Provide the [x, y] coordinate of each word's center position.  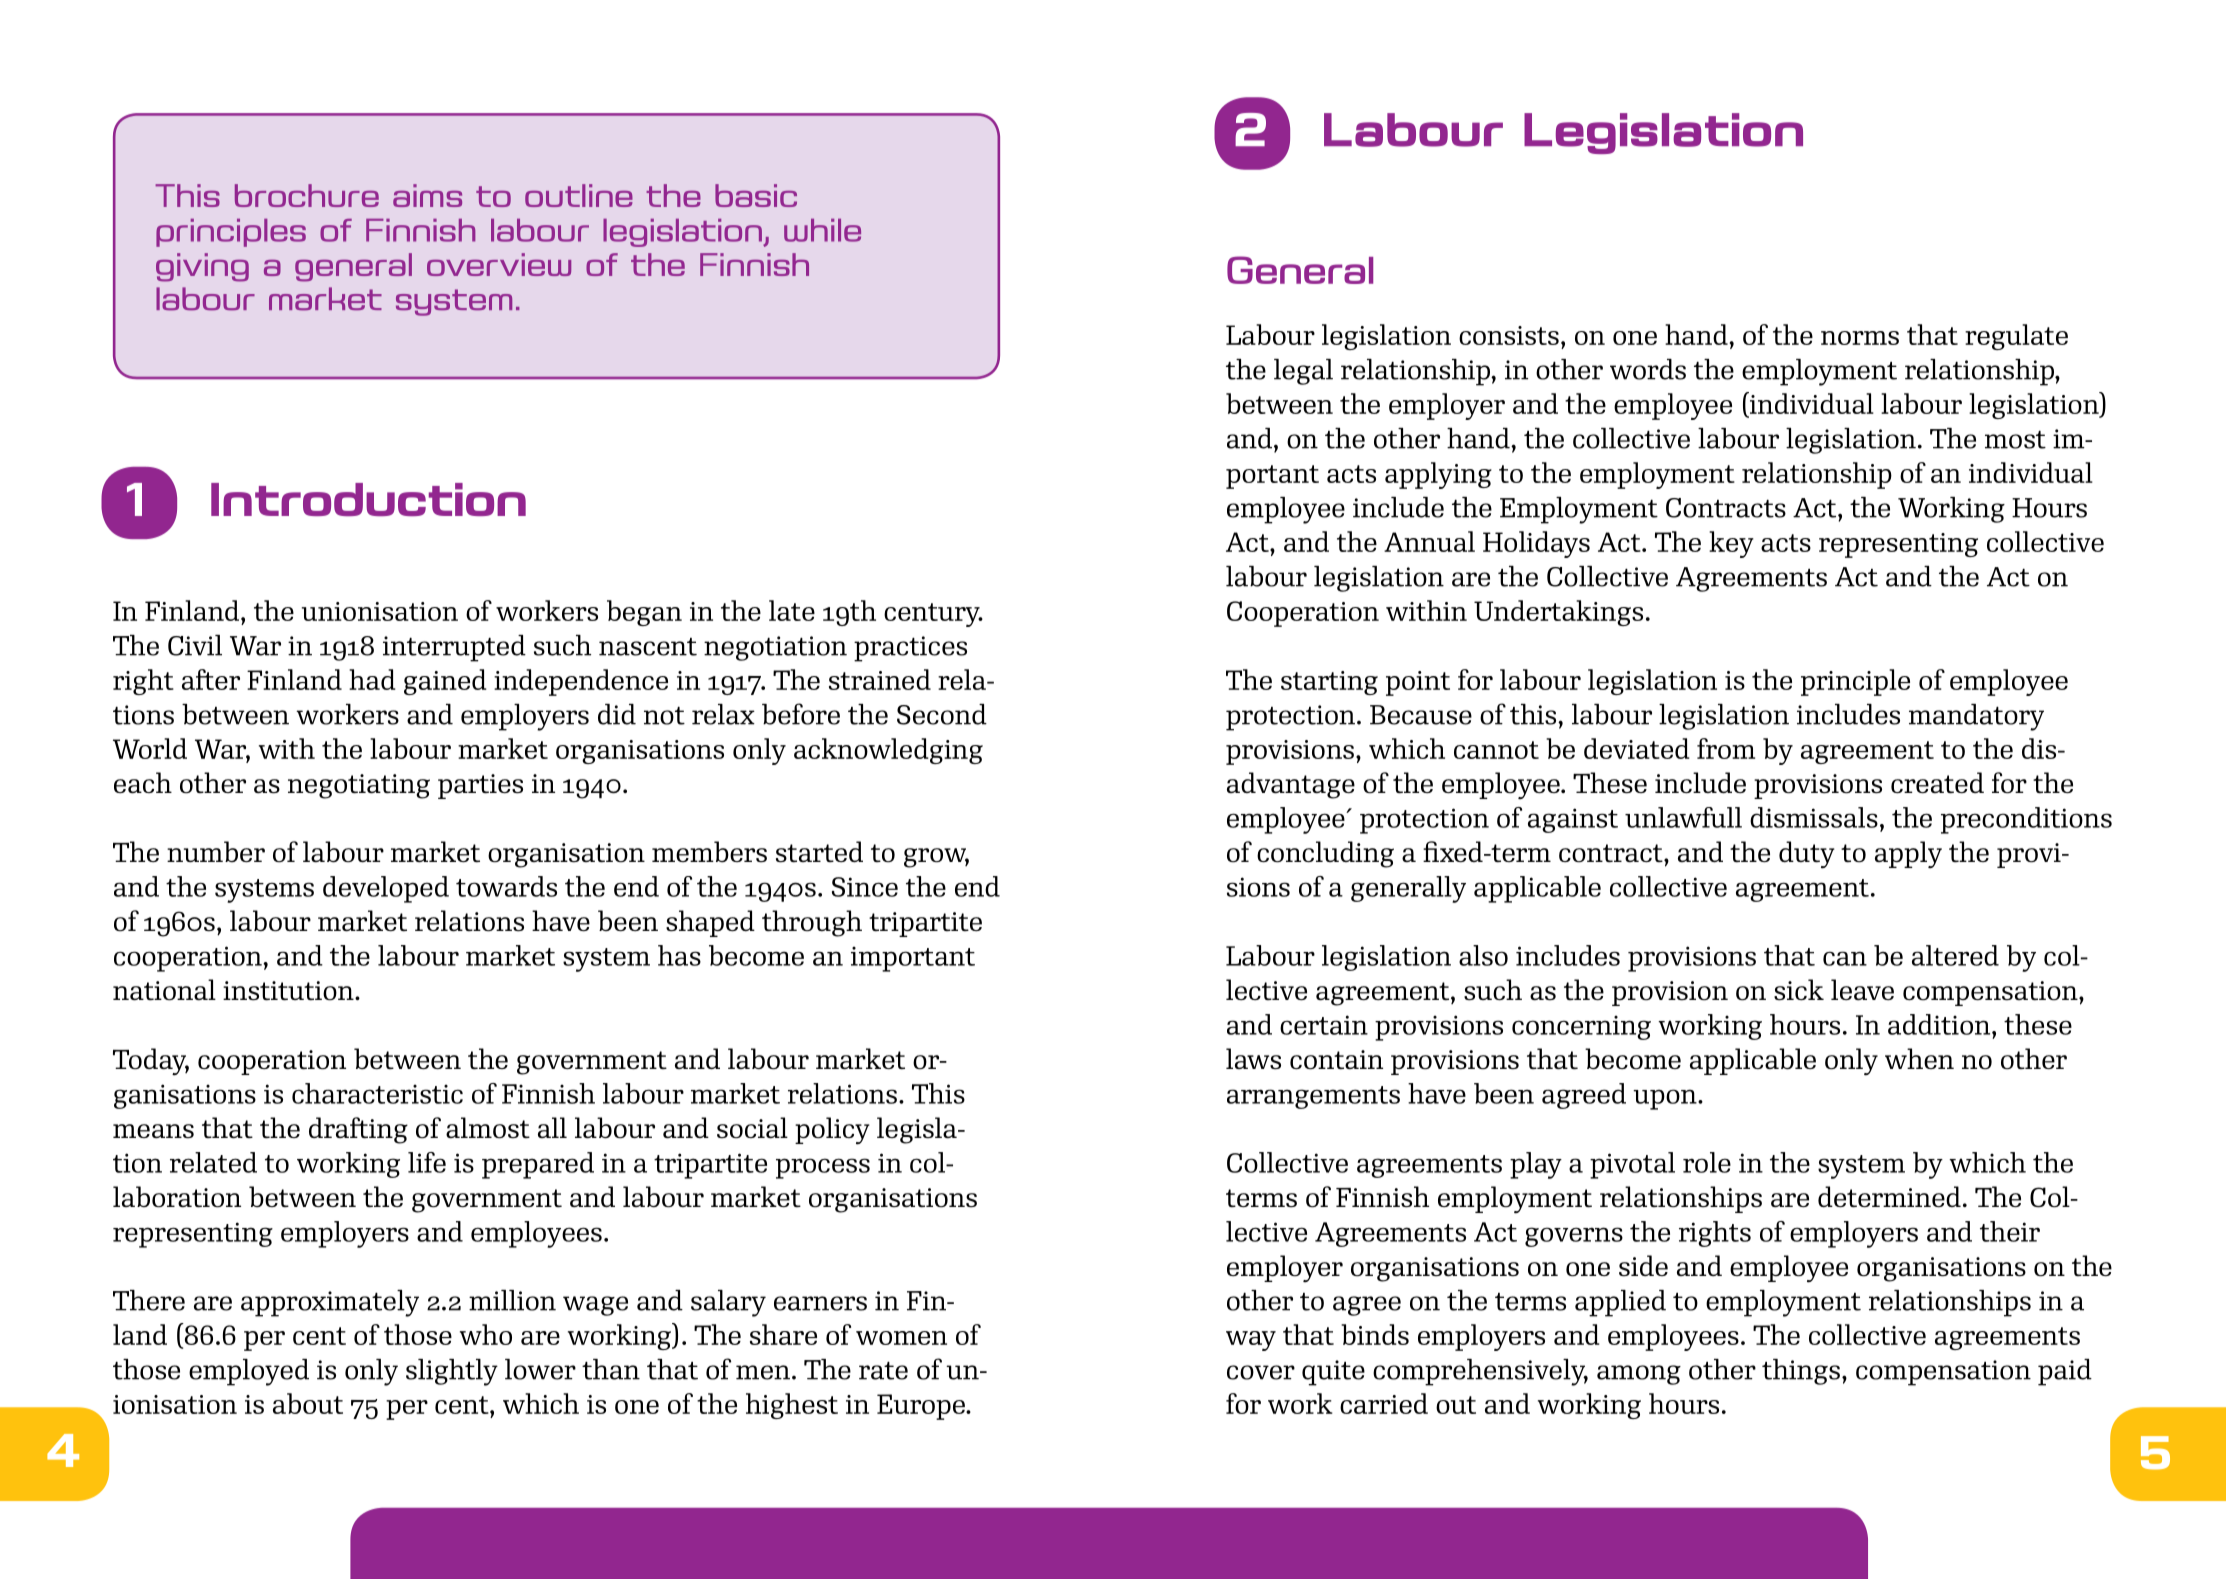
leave [1862, 989]
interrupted [454, 648]
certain [1324, 1025]
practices [910, 649]
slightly [452, 1372]
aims [427, 195]
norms [1860, 338]
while [822, 230]
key [1731, 544]
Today [151, 1062]
